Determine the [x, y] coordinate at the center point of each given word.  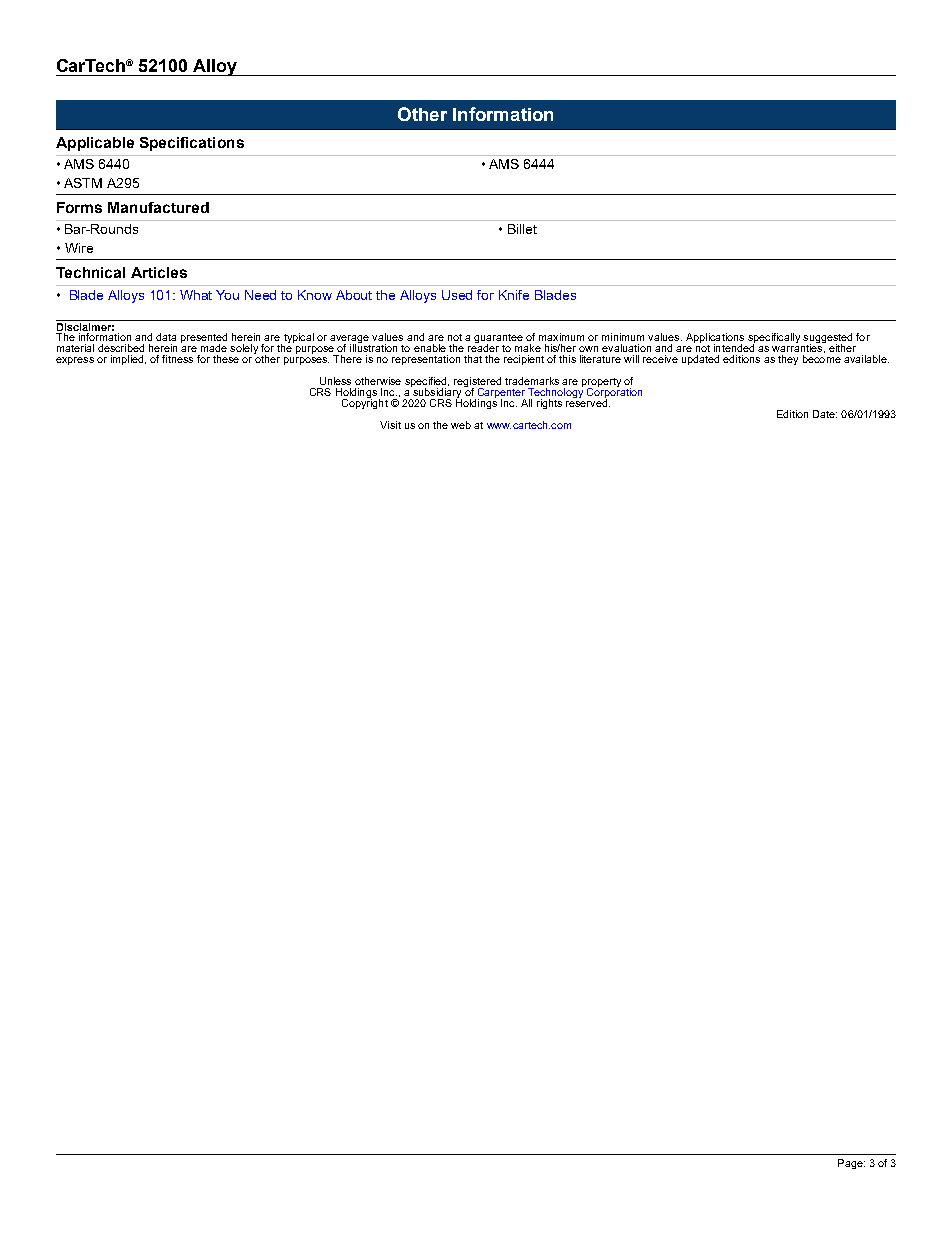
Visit [390, 425]
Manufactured [158, 207]
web [461, 425]
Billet [522, 229]
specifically [774, 339]
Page [851, 1164]
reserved [588, 401]
